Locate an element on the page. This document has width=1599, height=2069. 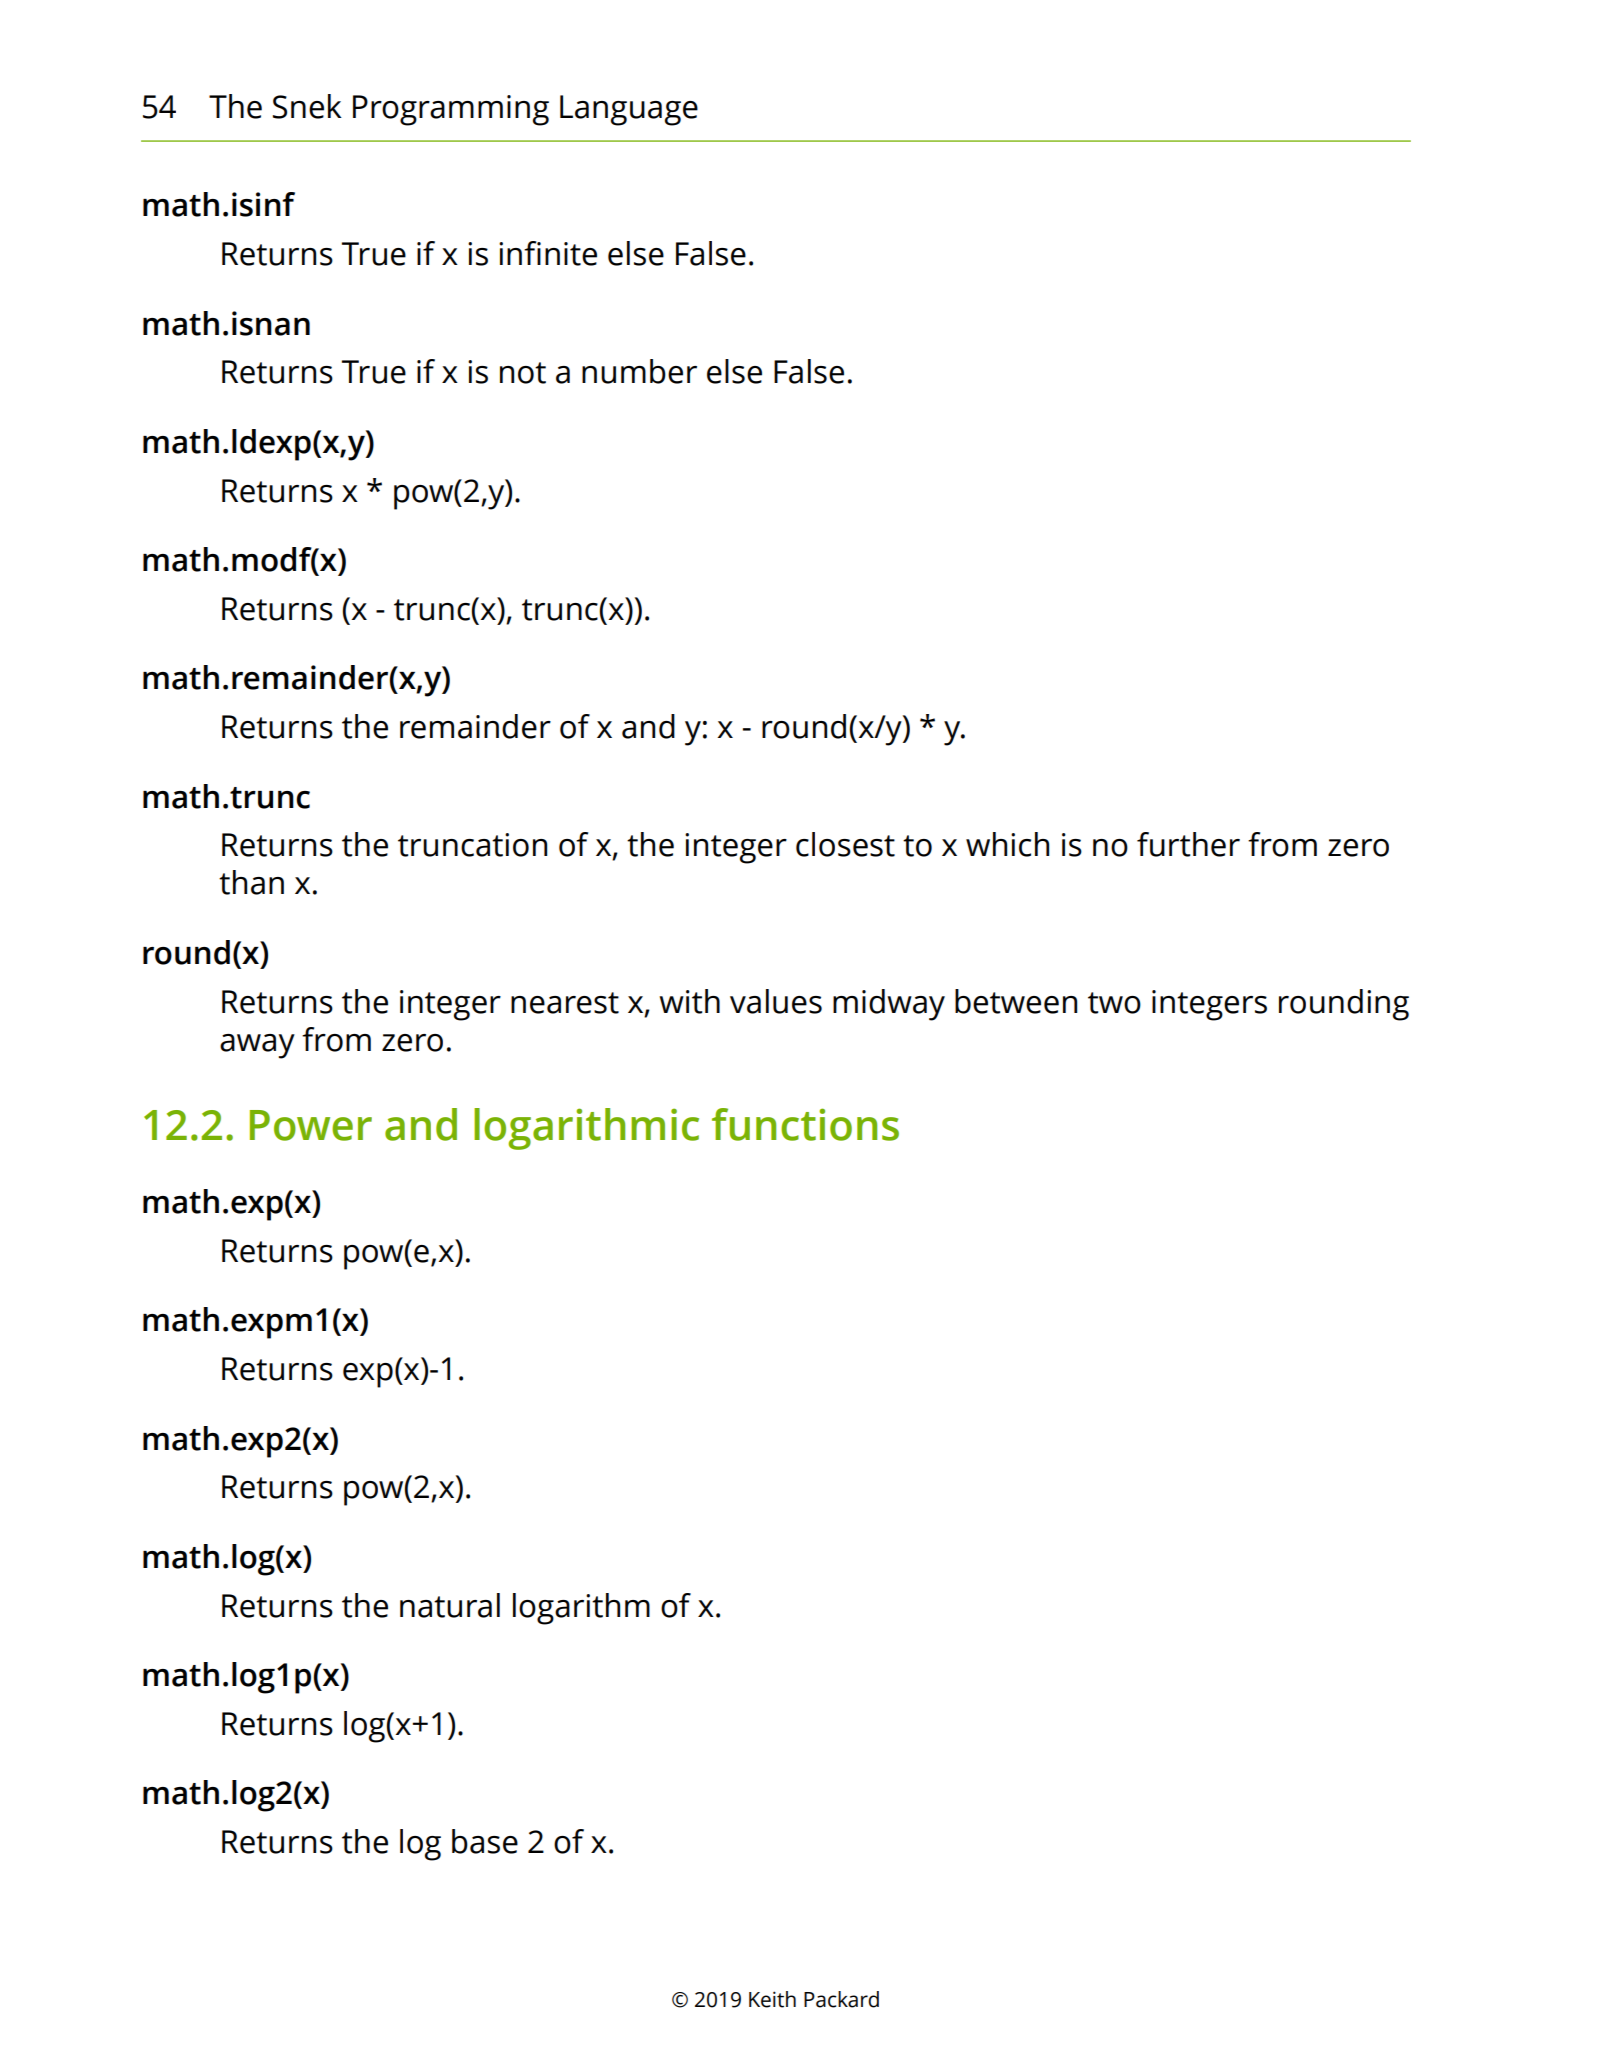
Language is located at coordinates (629, 110).
